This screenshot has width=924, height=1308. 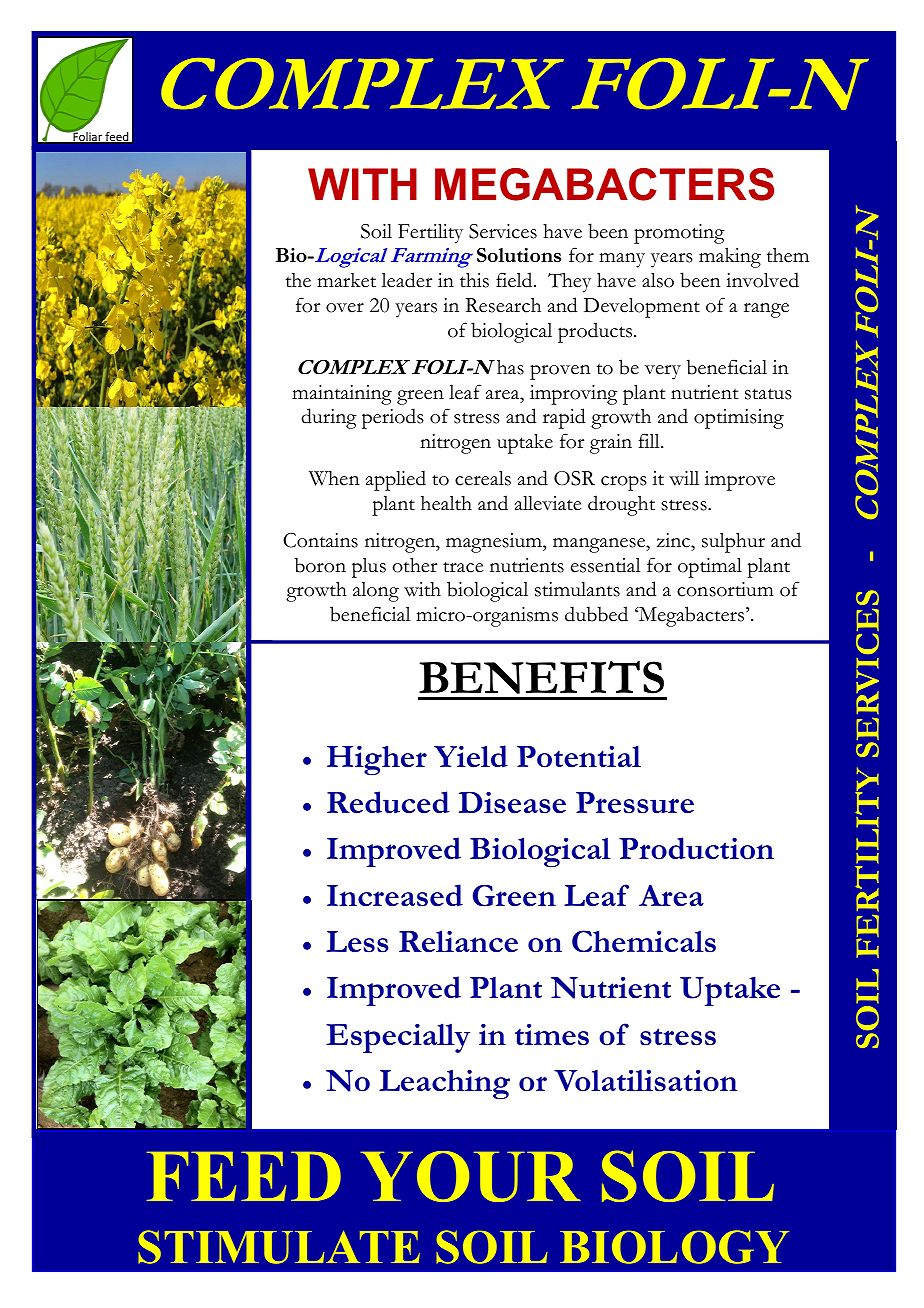 What do you see at coordinates (357, 942) in the screenshot?
I see `Less` at bounding box center [357, 942].
